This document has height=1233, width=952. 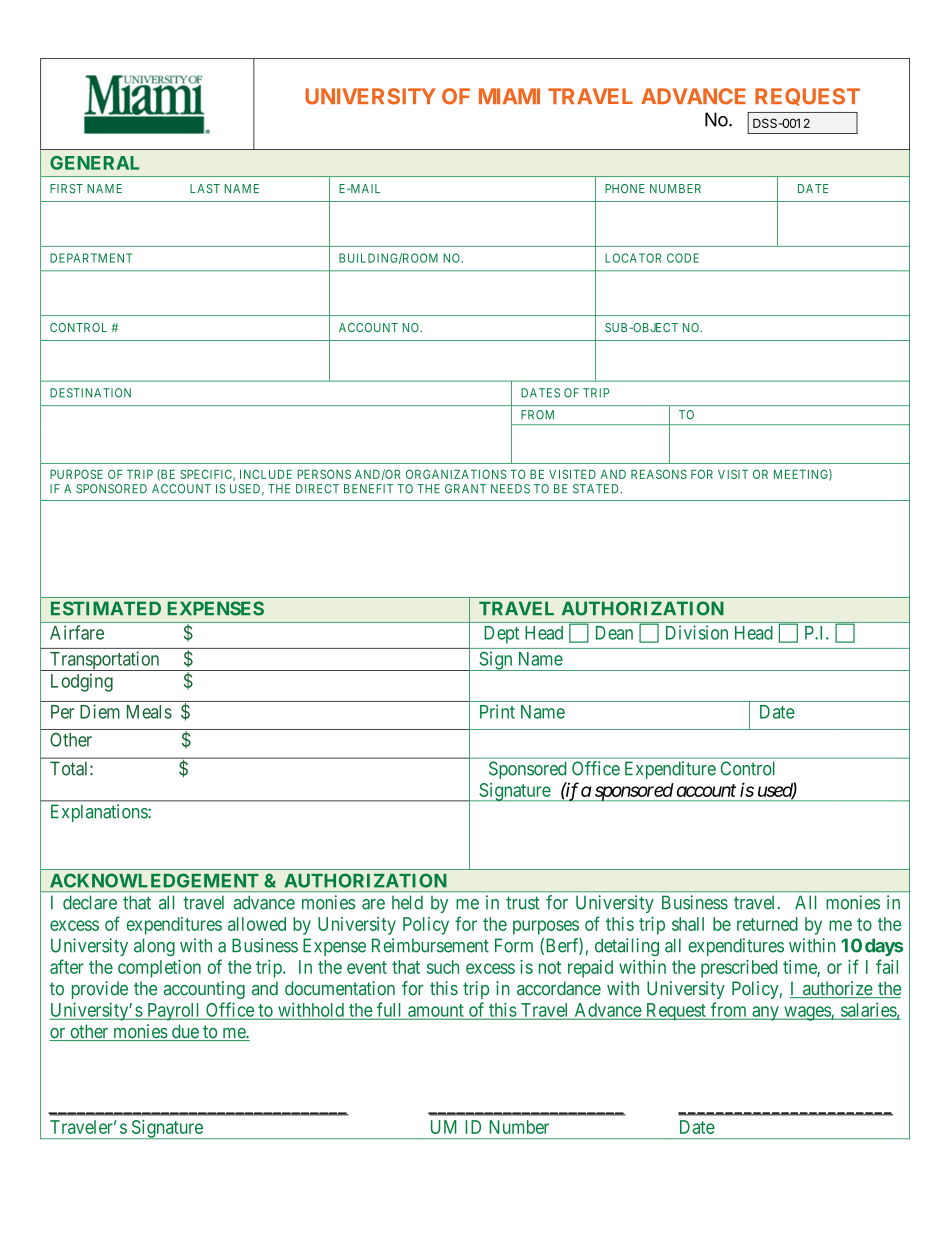 I want to click on amount, so click(x=436, y=1011).
